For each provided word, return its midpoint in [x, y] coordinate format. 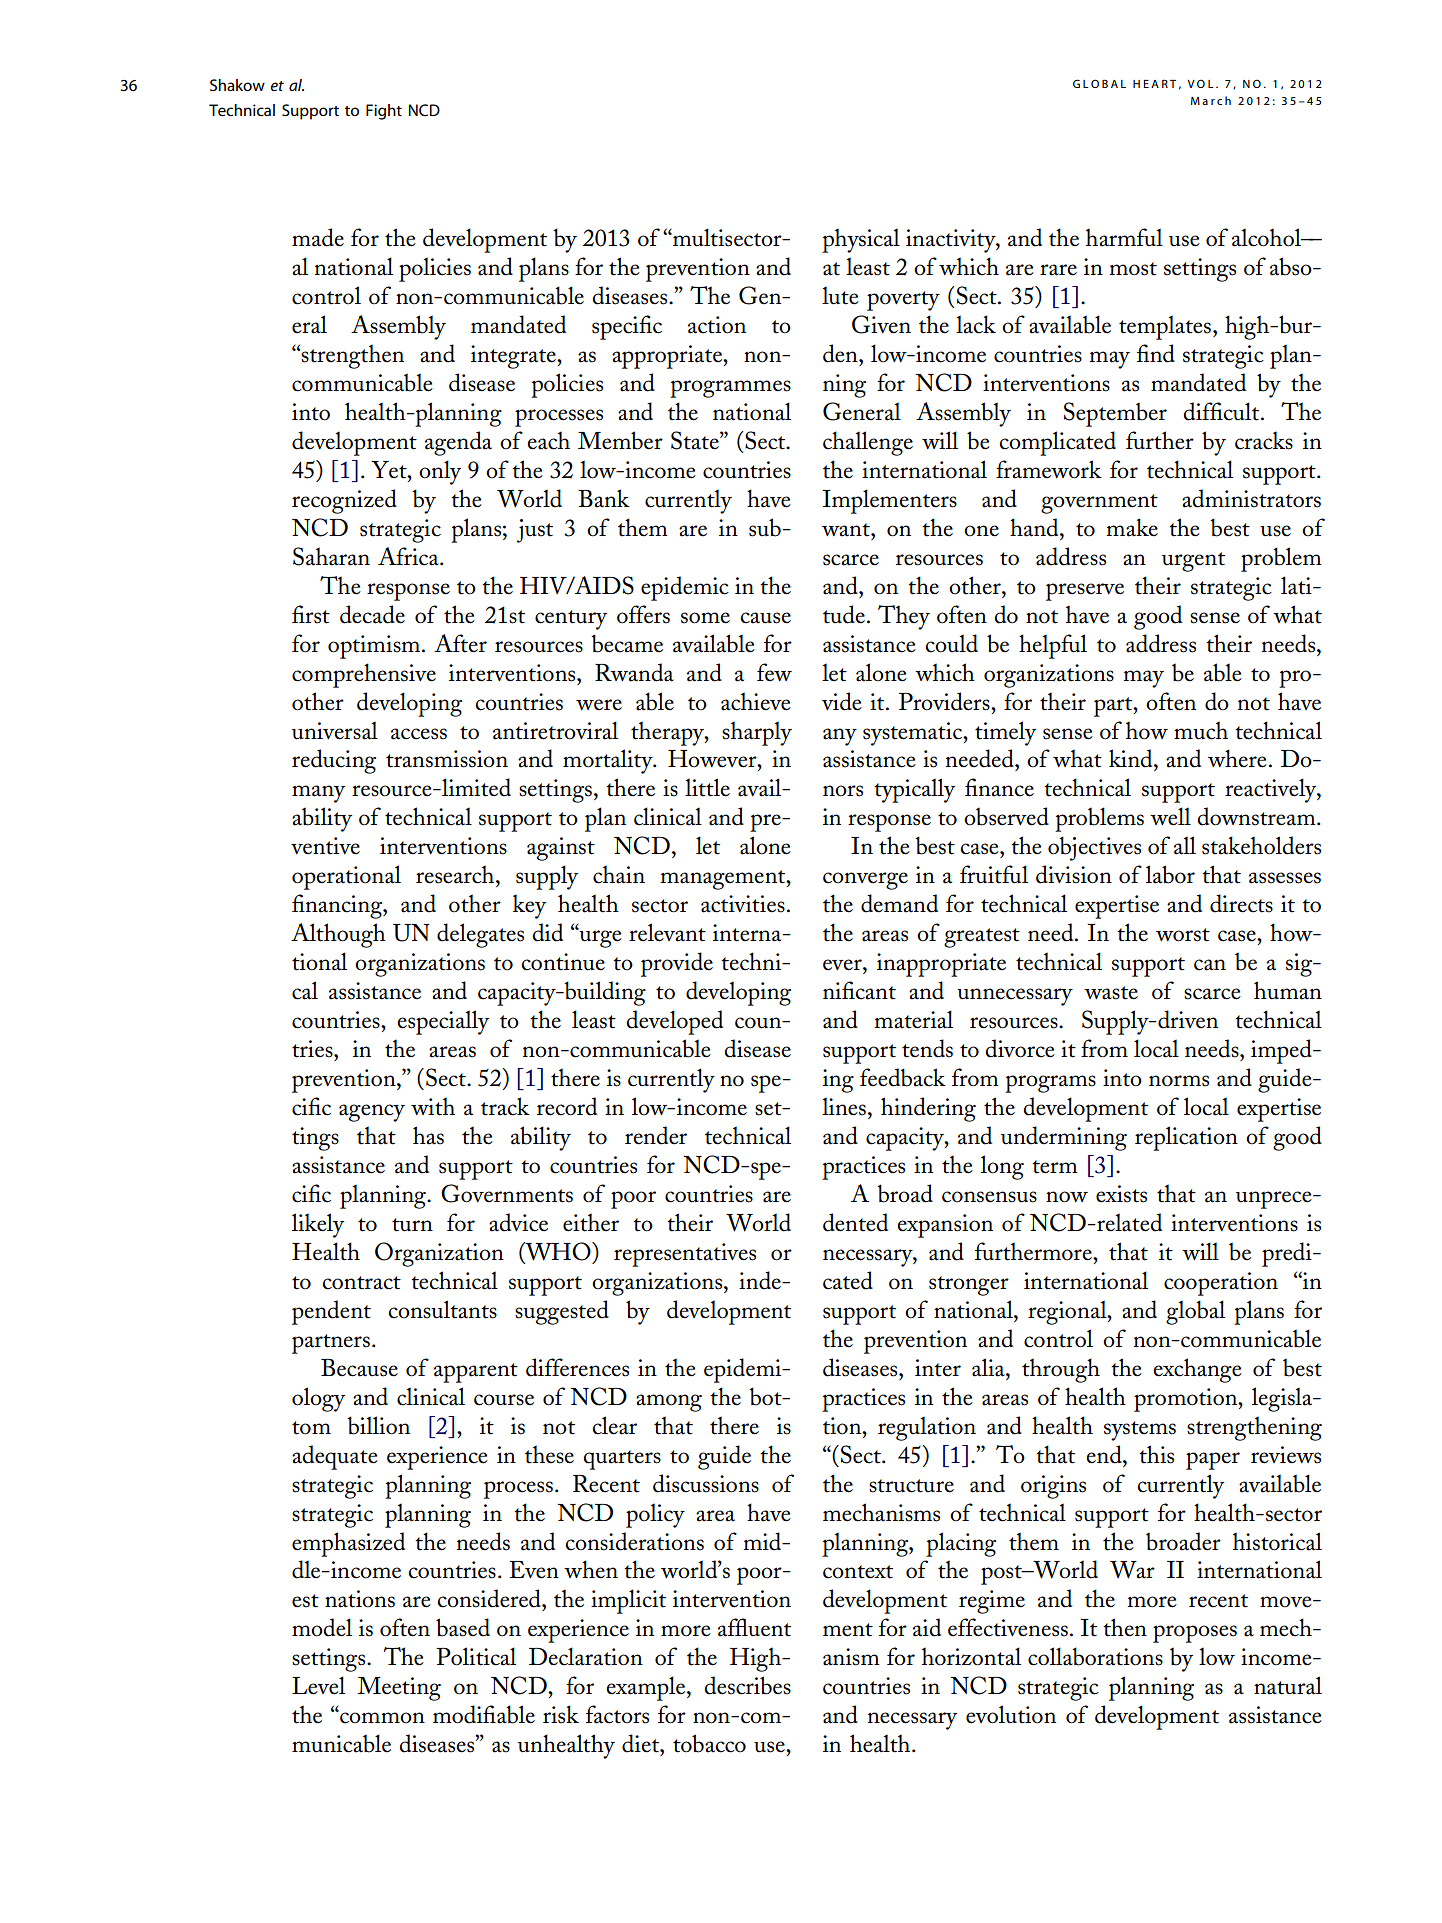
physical [861, 240]
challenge [868, 443]
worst [1183, 935]
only [440, 472]
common [381, 1717]
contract [361, 1283]
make [1132, 527]
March [1211, 100]
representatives [685, 1255]
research [456, 874]
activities [743, 904]
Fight [384, 112]
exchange [1197, 1370]
